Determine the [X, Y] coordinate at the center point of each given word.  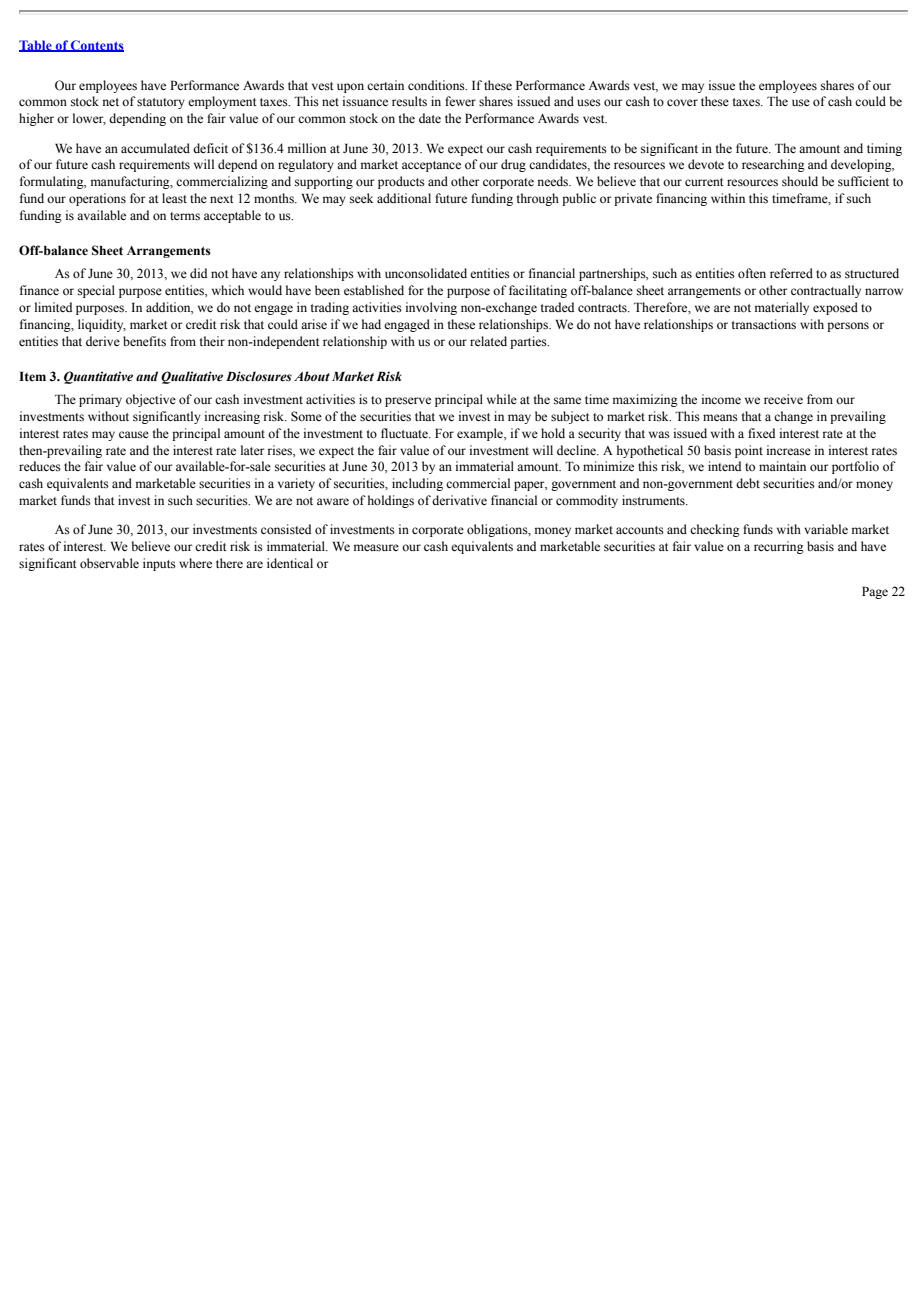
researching [773, 165]
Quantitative [98, 377]
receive [783, 399]
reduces [40, 466]
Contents [96, 46]
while [502, 399]
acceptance [431, 166]
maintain [782, 466]
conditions [437, 85]
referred [791, 273]
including [417, 484]
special [96, 291]
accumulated [155, 148]
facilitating [538, 291]
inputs [159, 564]
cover [682, 103]
